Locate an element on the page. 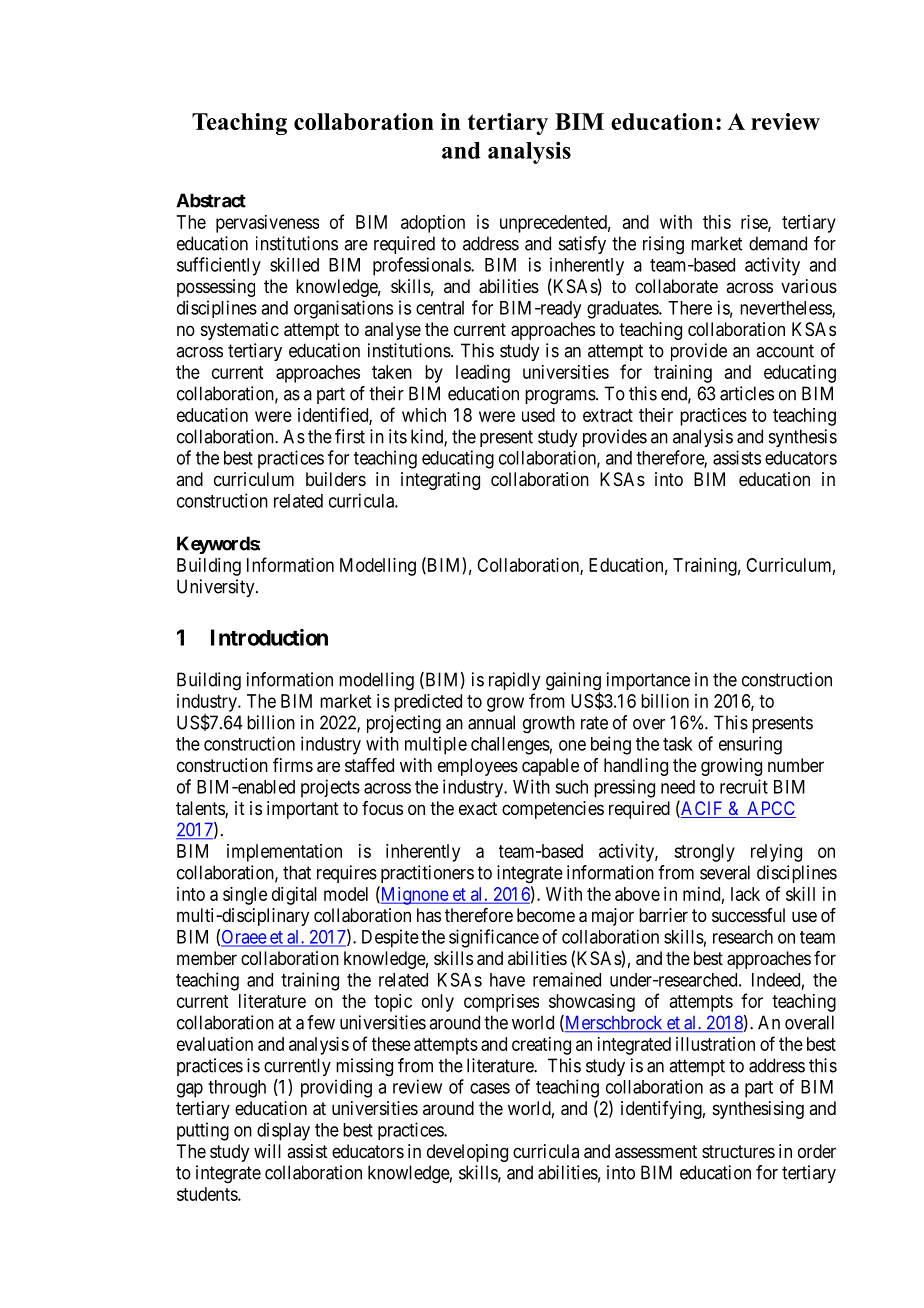 This document has width=924, height=1308. Introduction is located at coordinates (269, 637).
